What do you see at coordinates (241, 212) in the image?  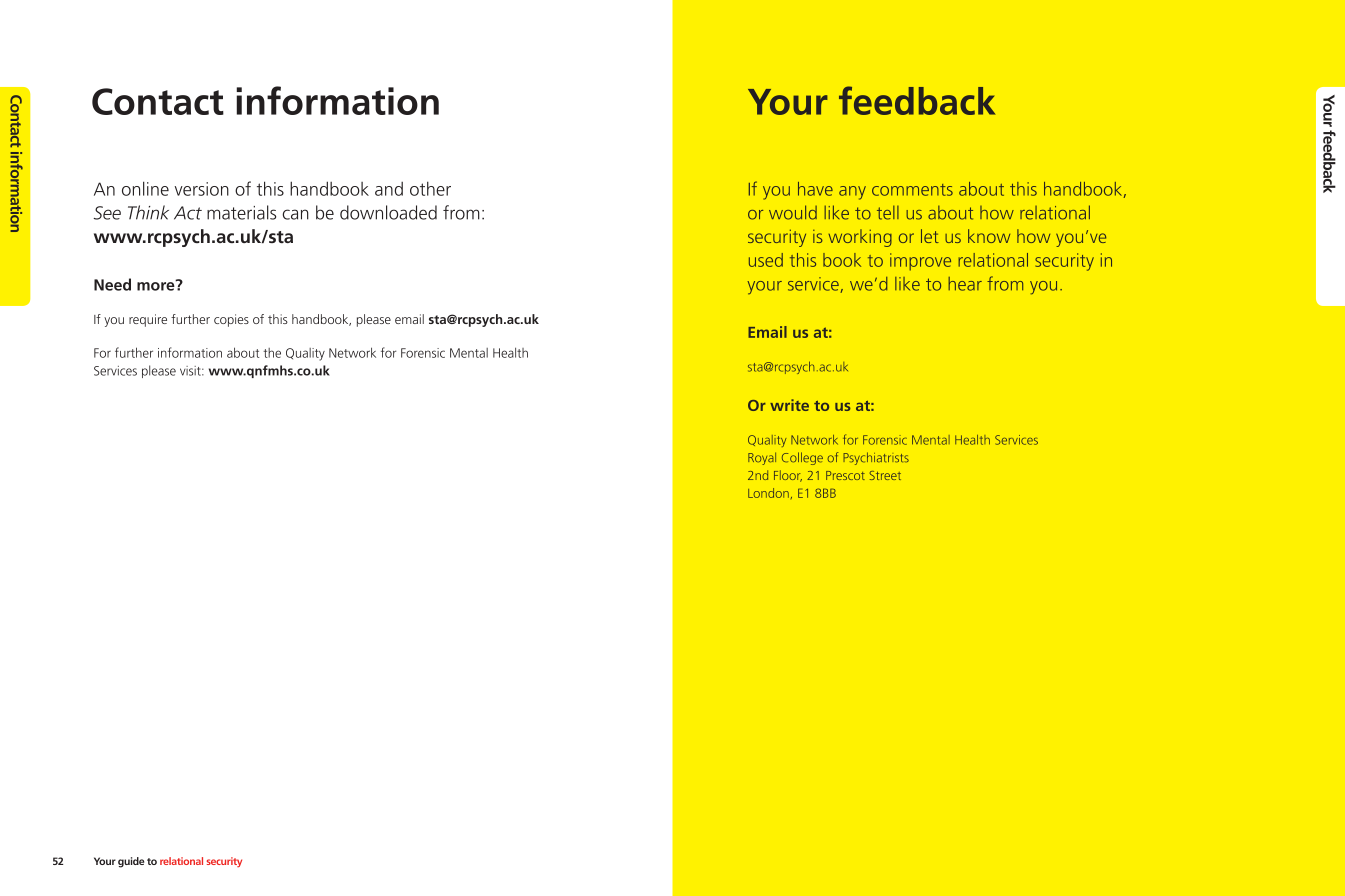 I see `materials` at bounding box center [241, 212].
